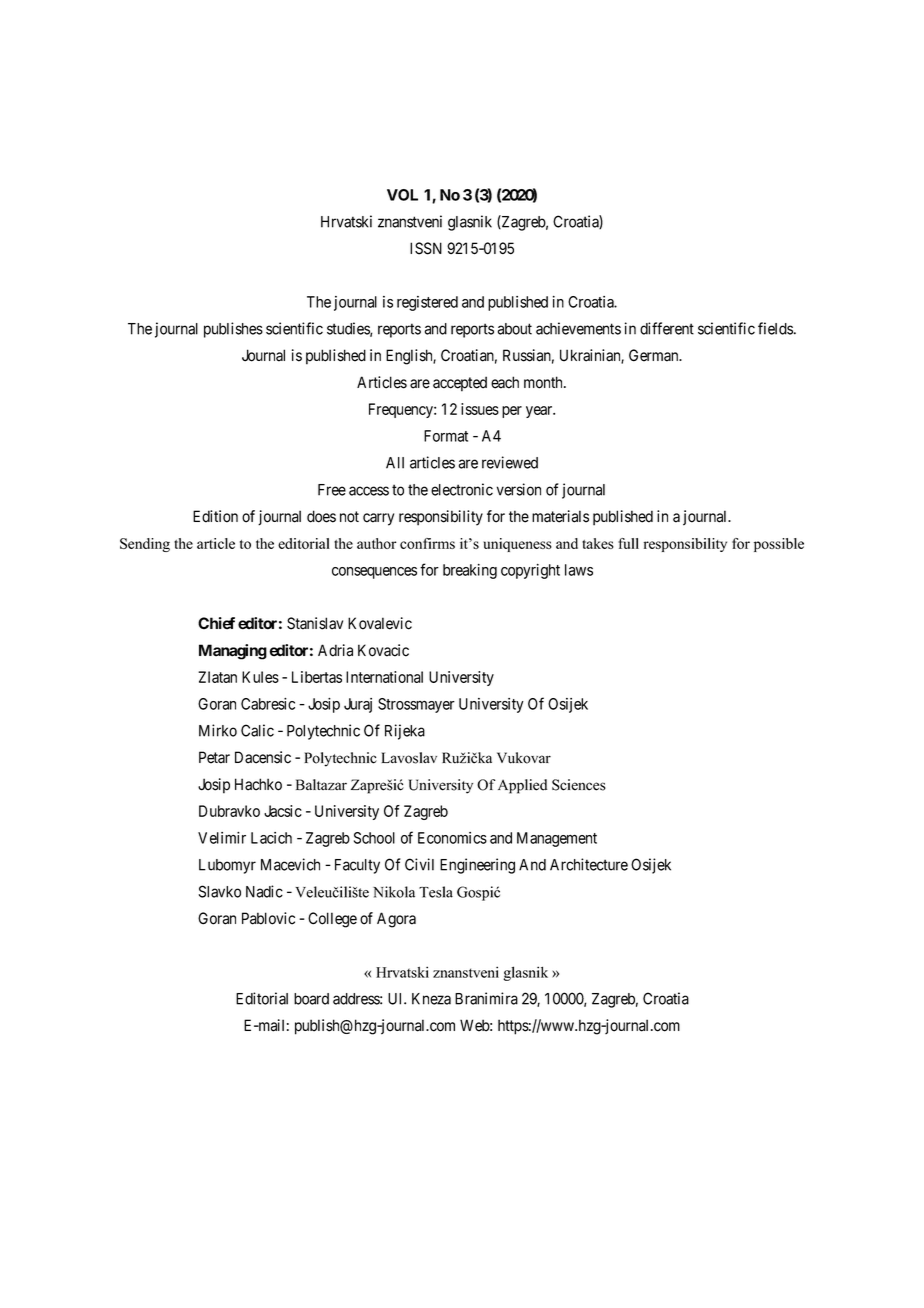 This image has width=924, height=1308. What do you see at coordinates (462, 489) in the image?
I see `electronic` at bounding box center [462, 489].
